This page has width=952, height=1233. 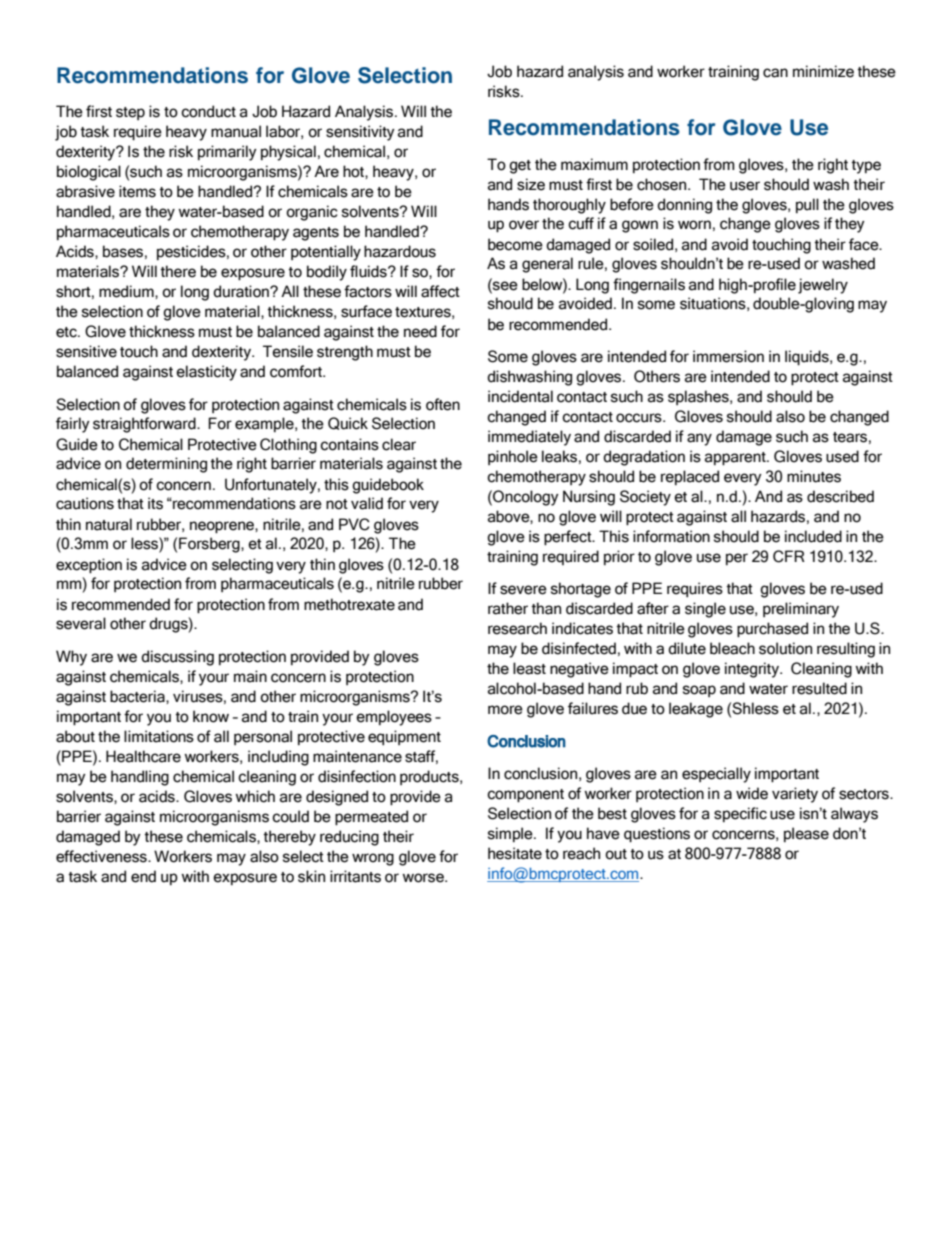 What do you see at coordinates (130, 113) in the page?
I see `step` at bounding box center [130, 113].
